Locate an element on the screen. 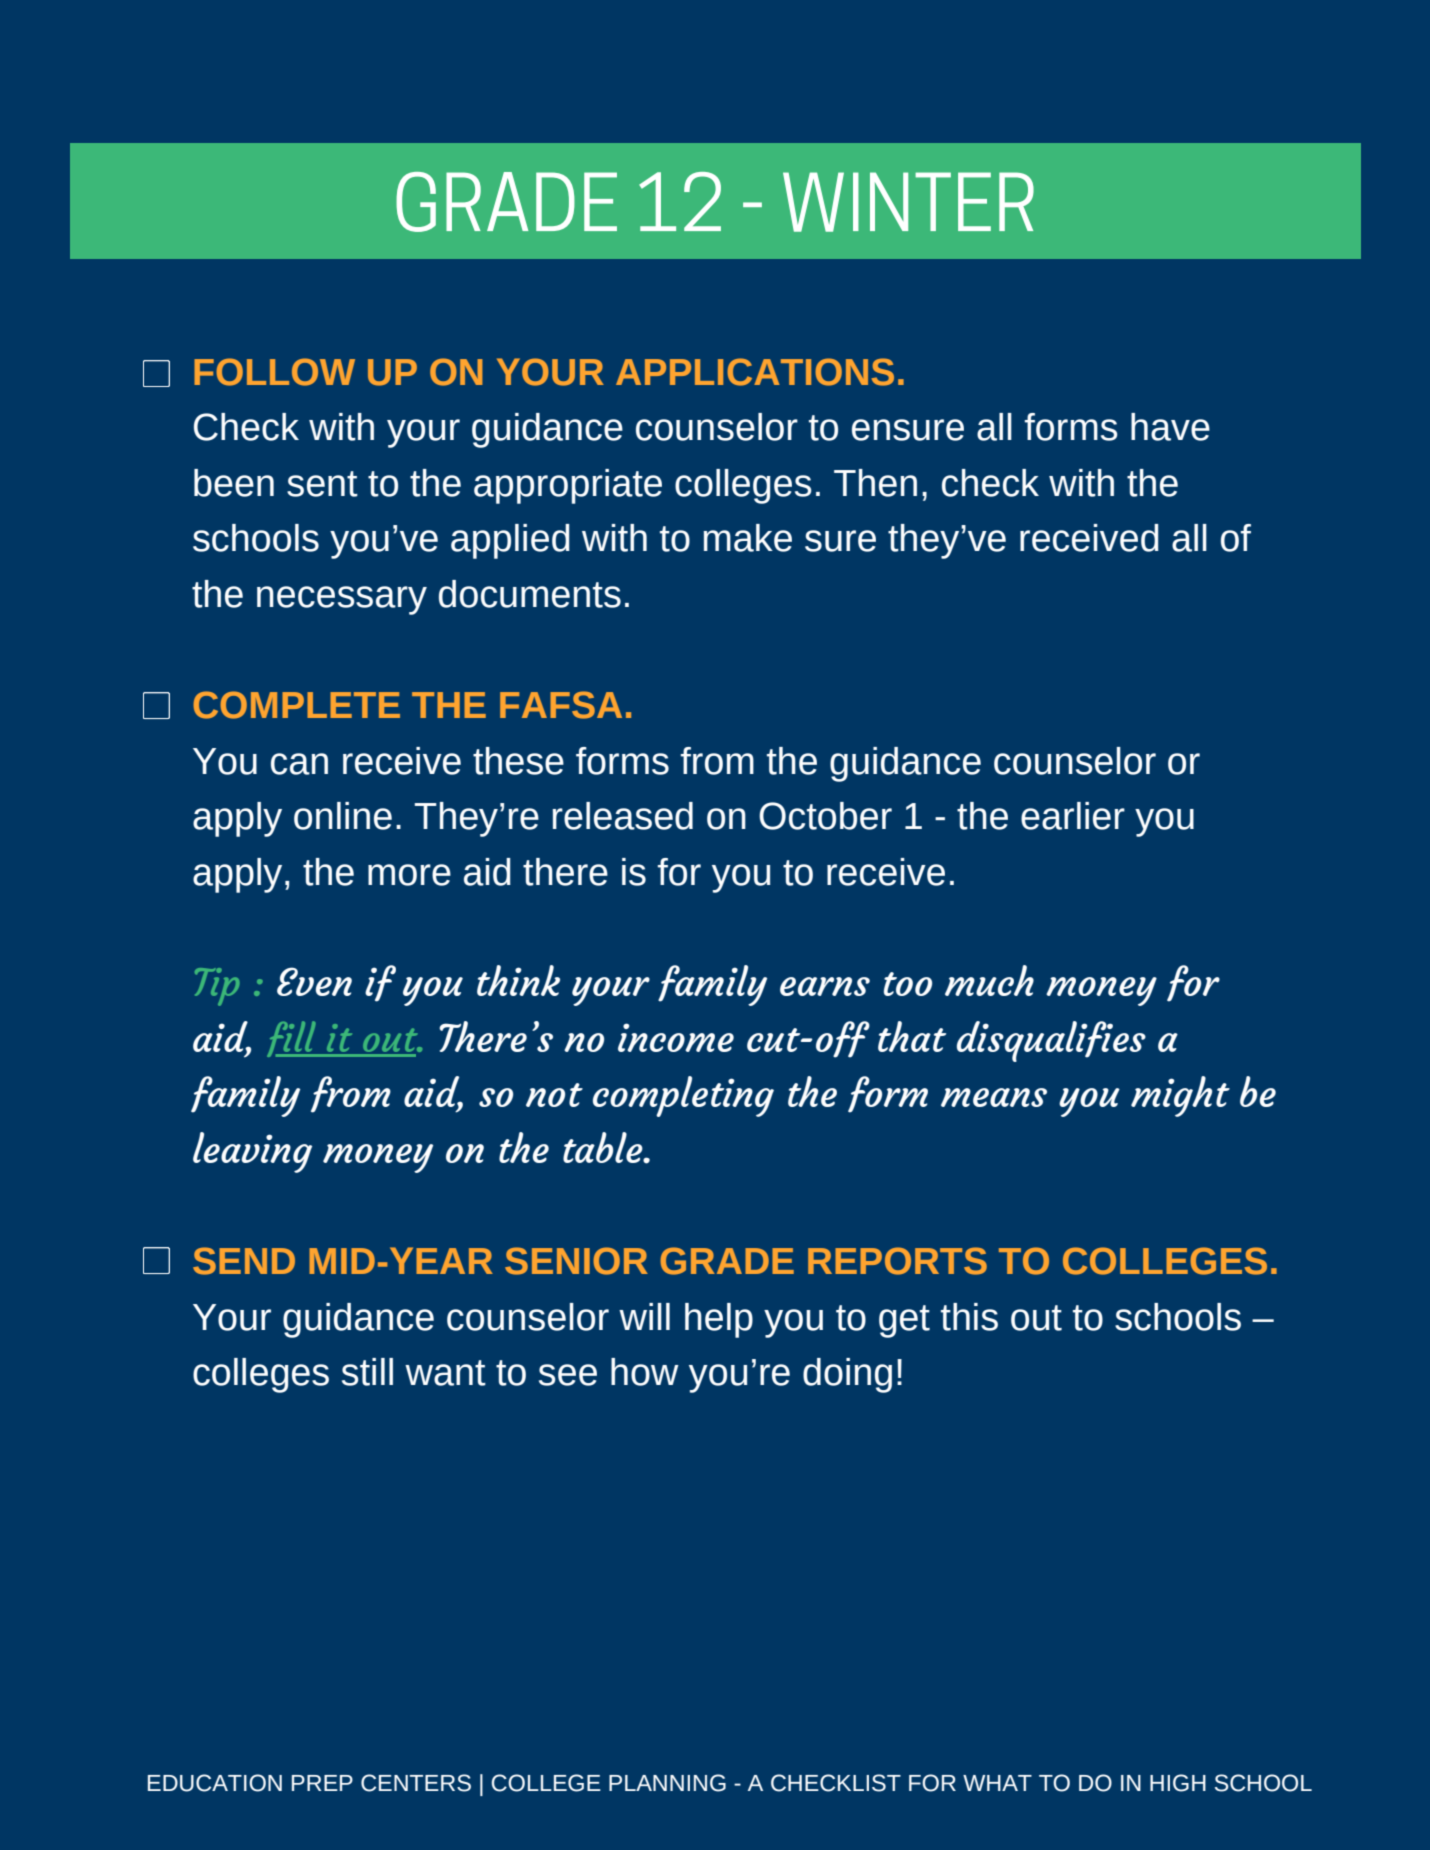 This screenshot has width=1430, height=1850. this is located at coordinates (969, 1317).
